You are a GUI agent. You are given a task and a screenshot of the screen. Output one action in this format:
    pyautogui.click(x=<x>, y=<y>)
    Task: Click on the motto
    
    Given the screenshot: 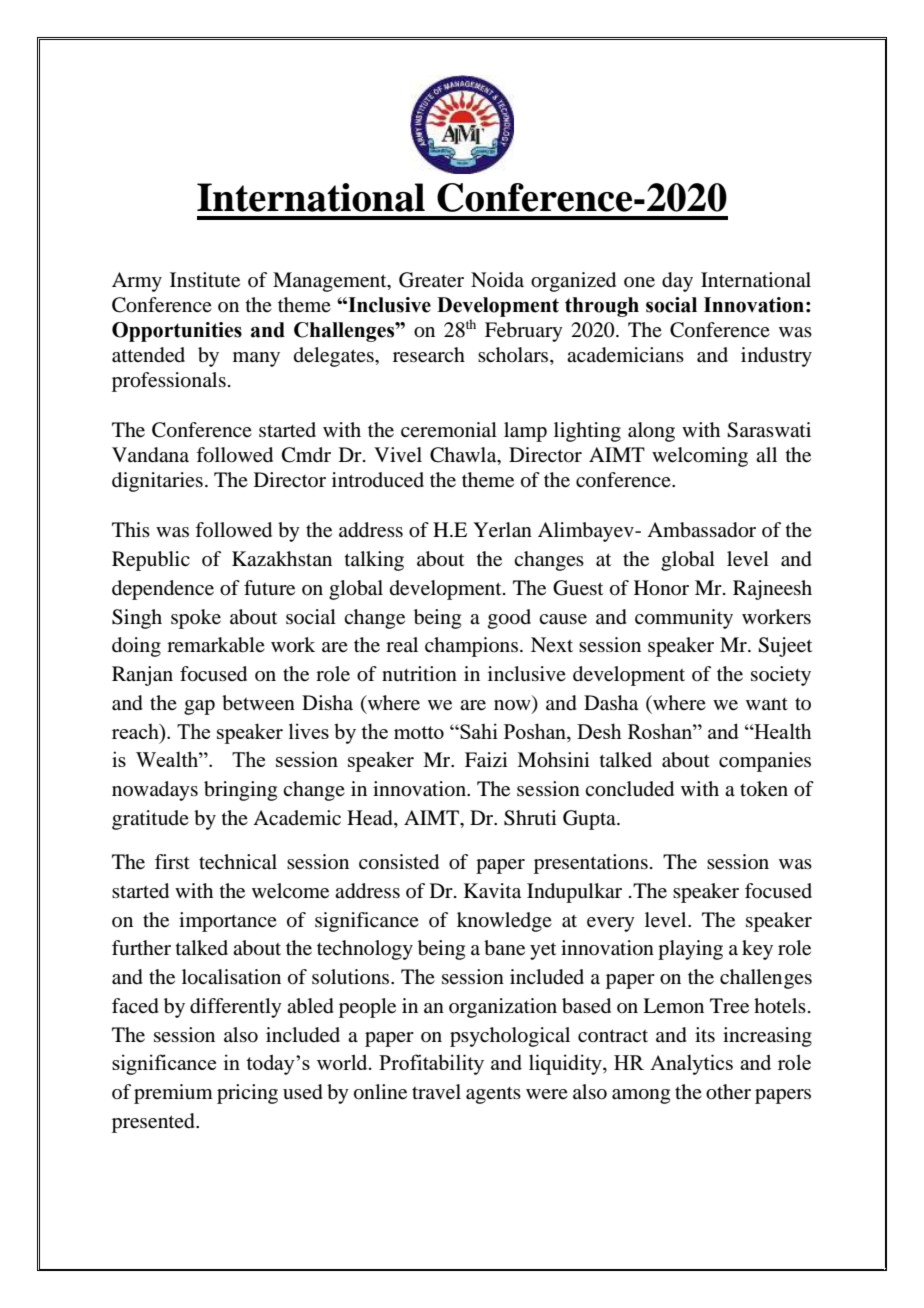 What is the action you would take?
    pyautogui.click(x=419, y=732)
